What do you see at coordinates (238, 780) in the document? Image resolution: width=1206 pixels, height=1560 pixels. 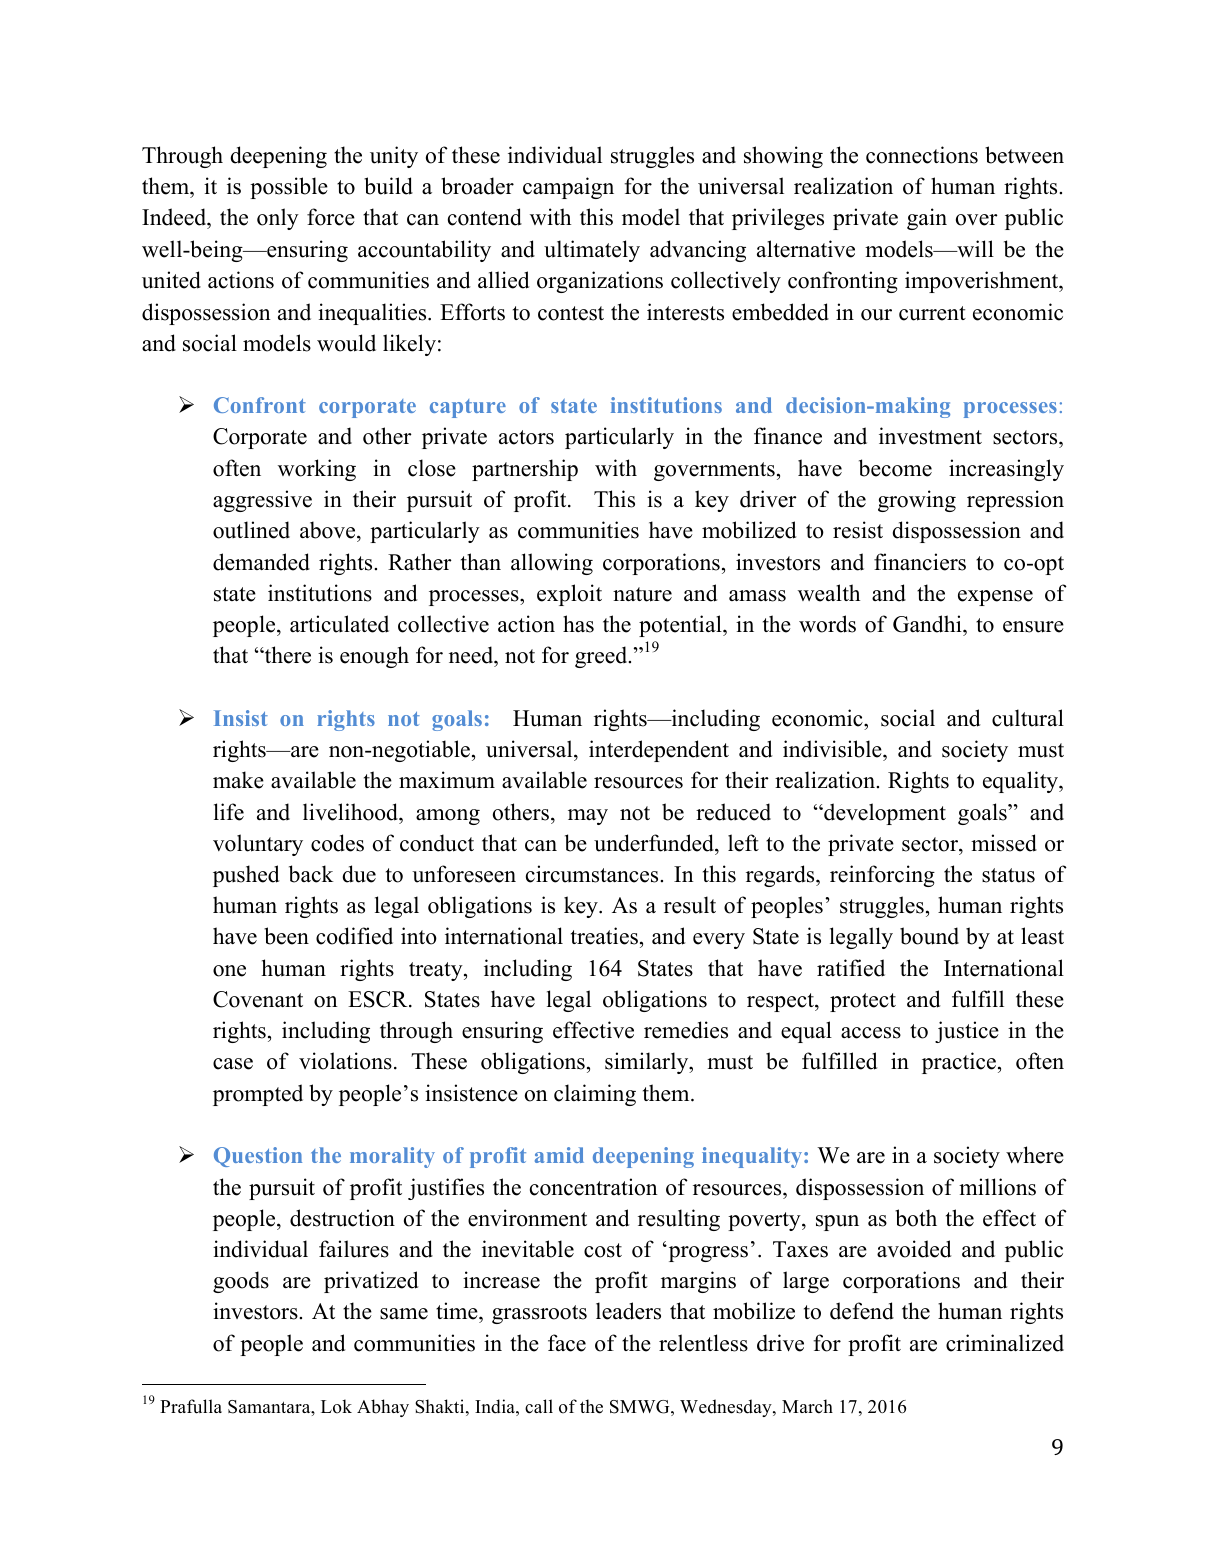 I see `make` at bounding box center [238, 780].
